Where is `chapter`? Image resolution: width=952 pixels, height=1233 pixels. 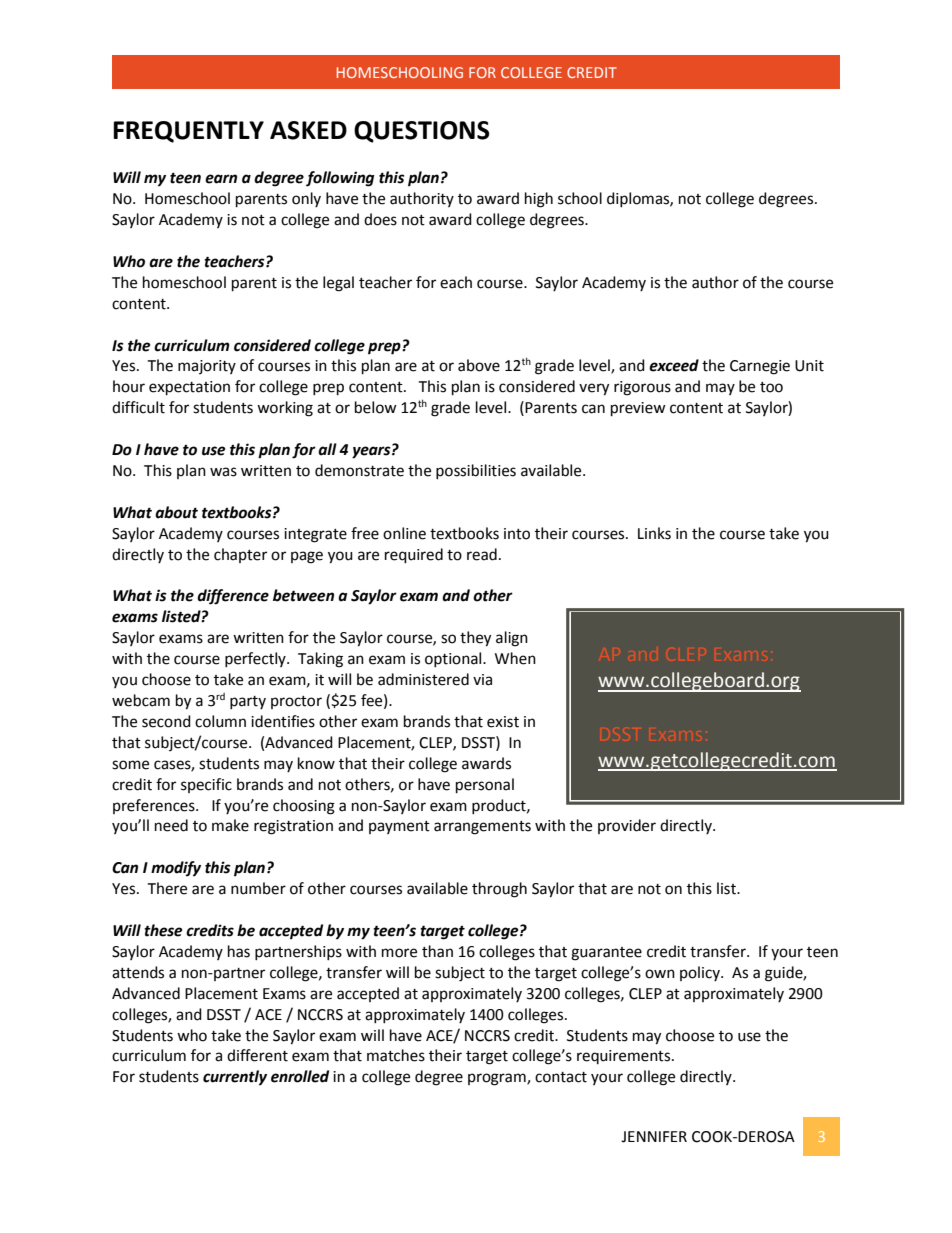 chapter is located at coordinates (240, 555).
